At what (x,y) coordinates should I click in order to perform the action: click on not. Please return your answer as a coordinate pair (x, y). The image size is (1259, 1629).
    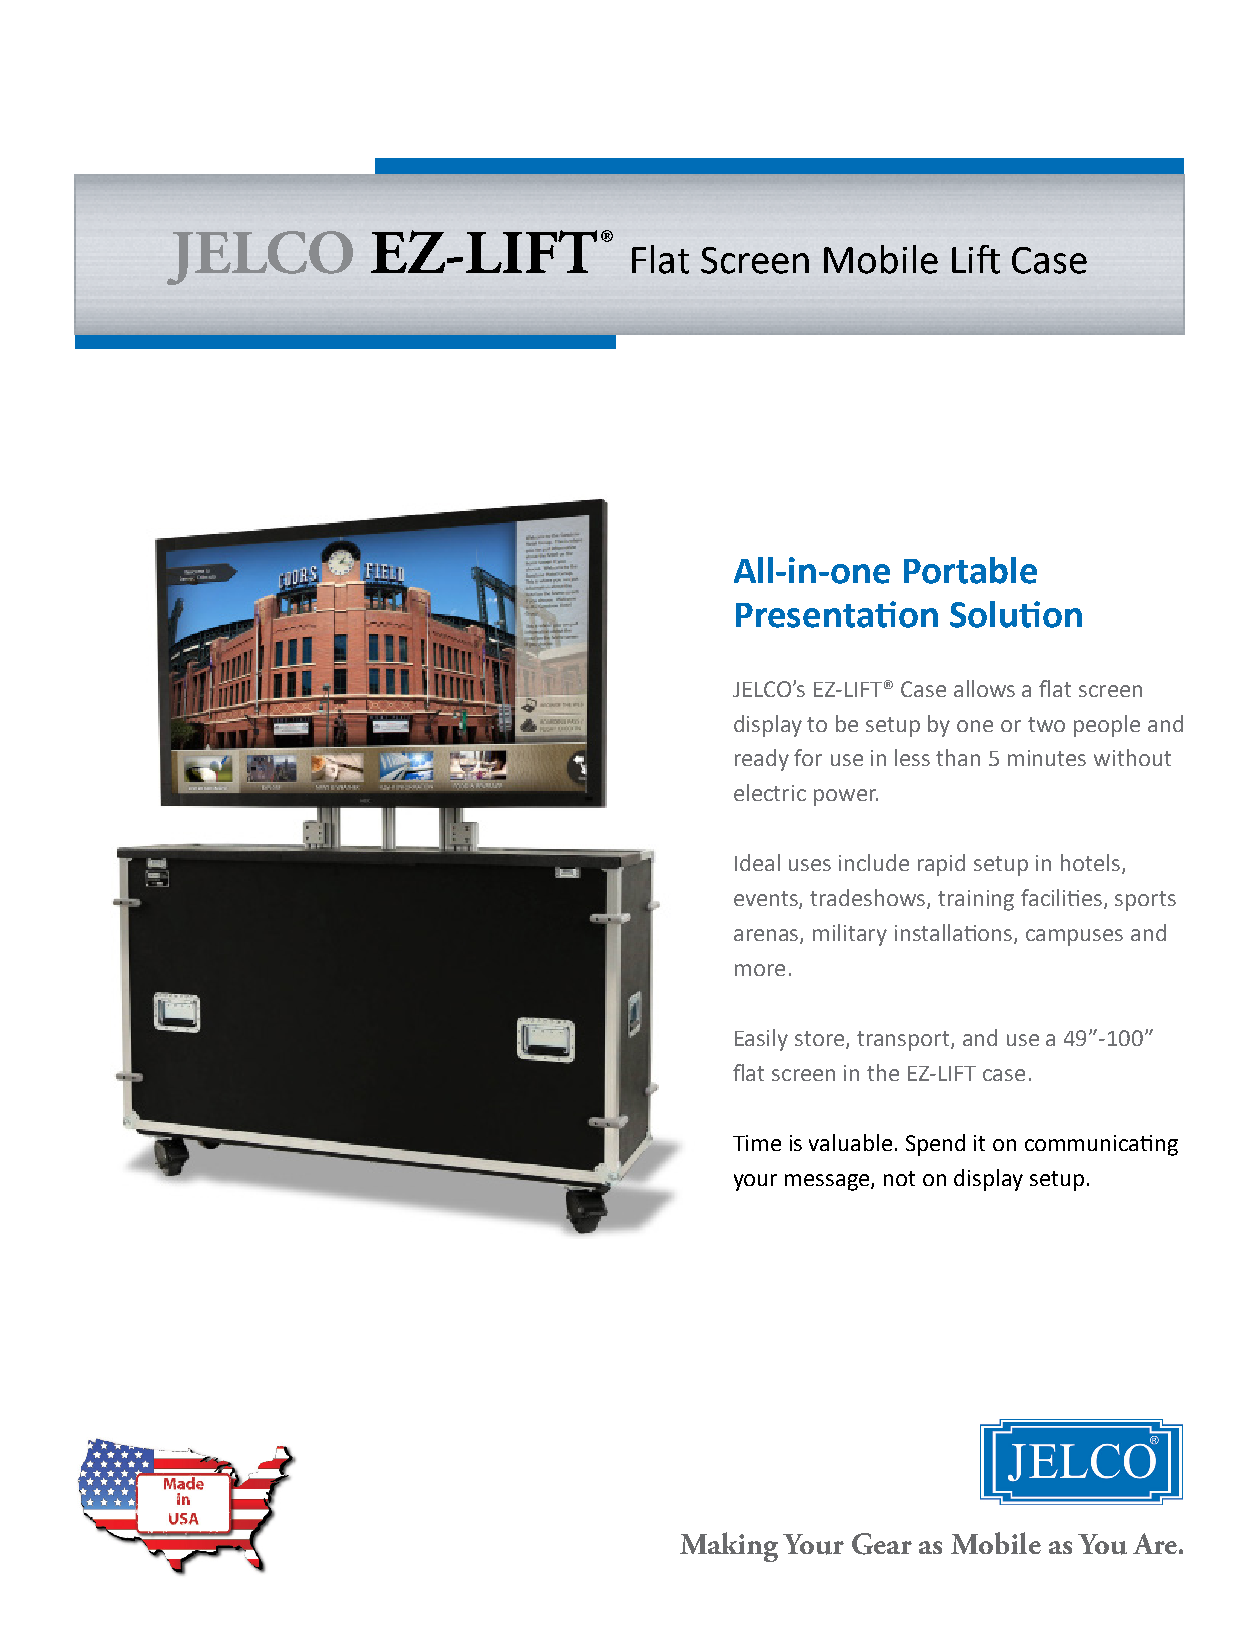
    Looking at the image, I should click on (899, 1178).
